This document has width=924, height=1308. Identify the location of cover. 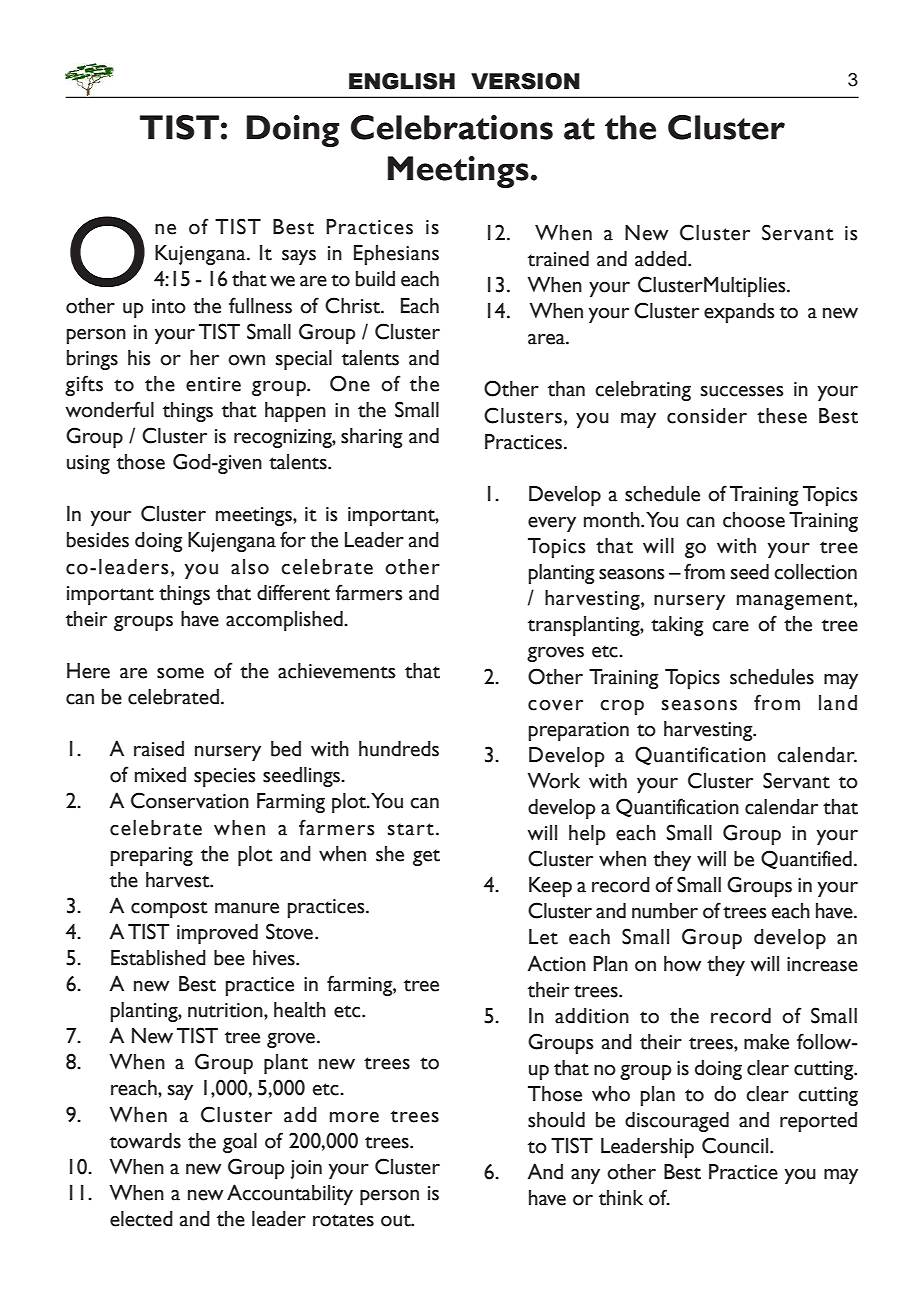
(555, 705).
